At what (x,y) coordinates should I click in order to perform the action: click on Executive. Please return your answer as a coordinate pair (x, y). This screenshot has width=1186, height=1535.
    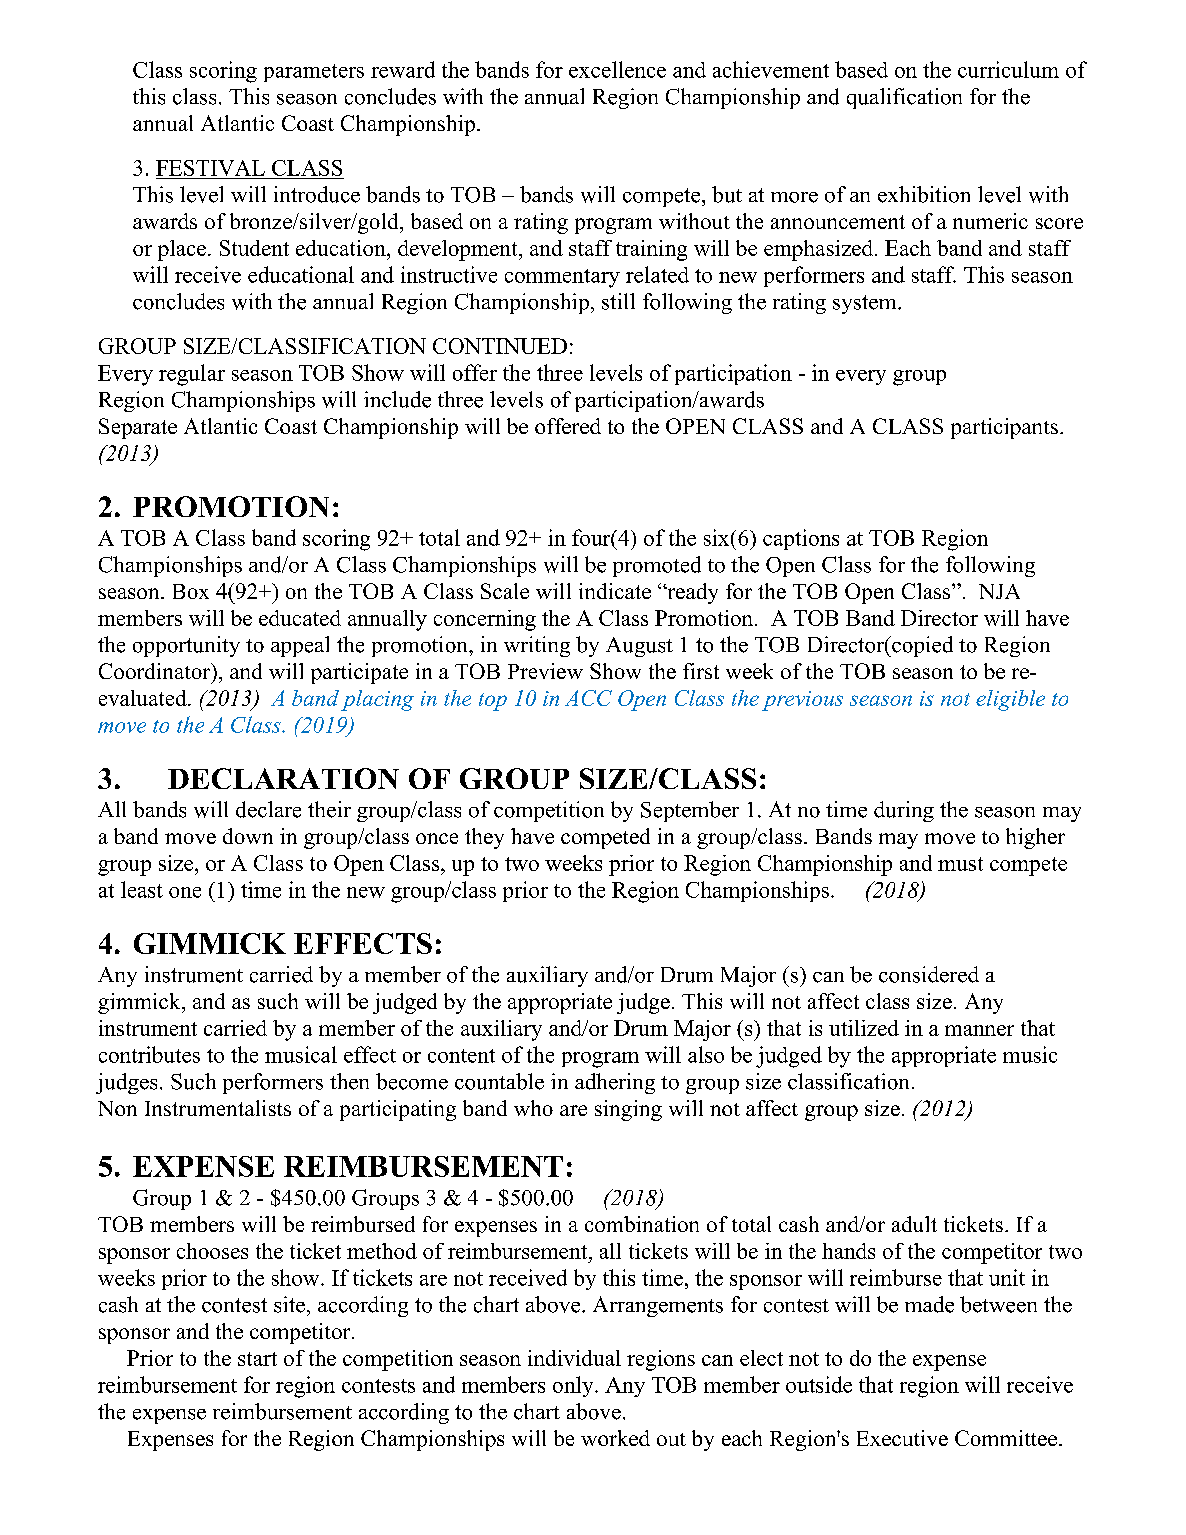
    Looking at the image, I should click on (902, 1438).
